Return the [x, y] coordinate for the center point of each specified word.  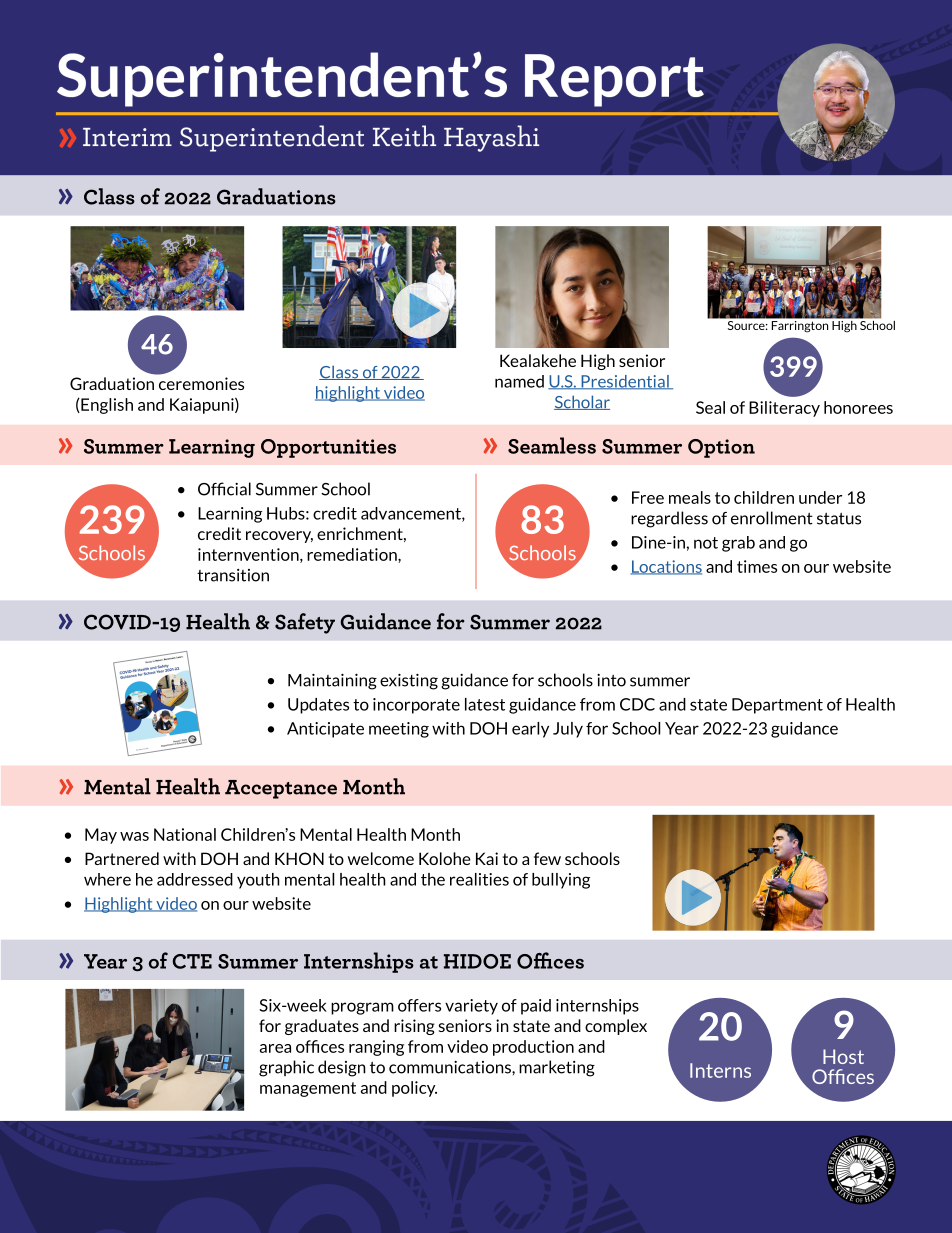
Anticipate [325, 730]
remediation [353, 555]
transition [233, 575]
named [519, 381]
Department [777, 706]
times [757, 566]
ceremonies [201, 383]
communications [451, 1067]
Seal [710, 407]
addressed [195, 879]
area [275, 1048]
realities [479, 879]
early [530, 730]
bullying [561, 881]
